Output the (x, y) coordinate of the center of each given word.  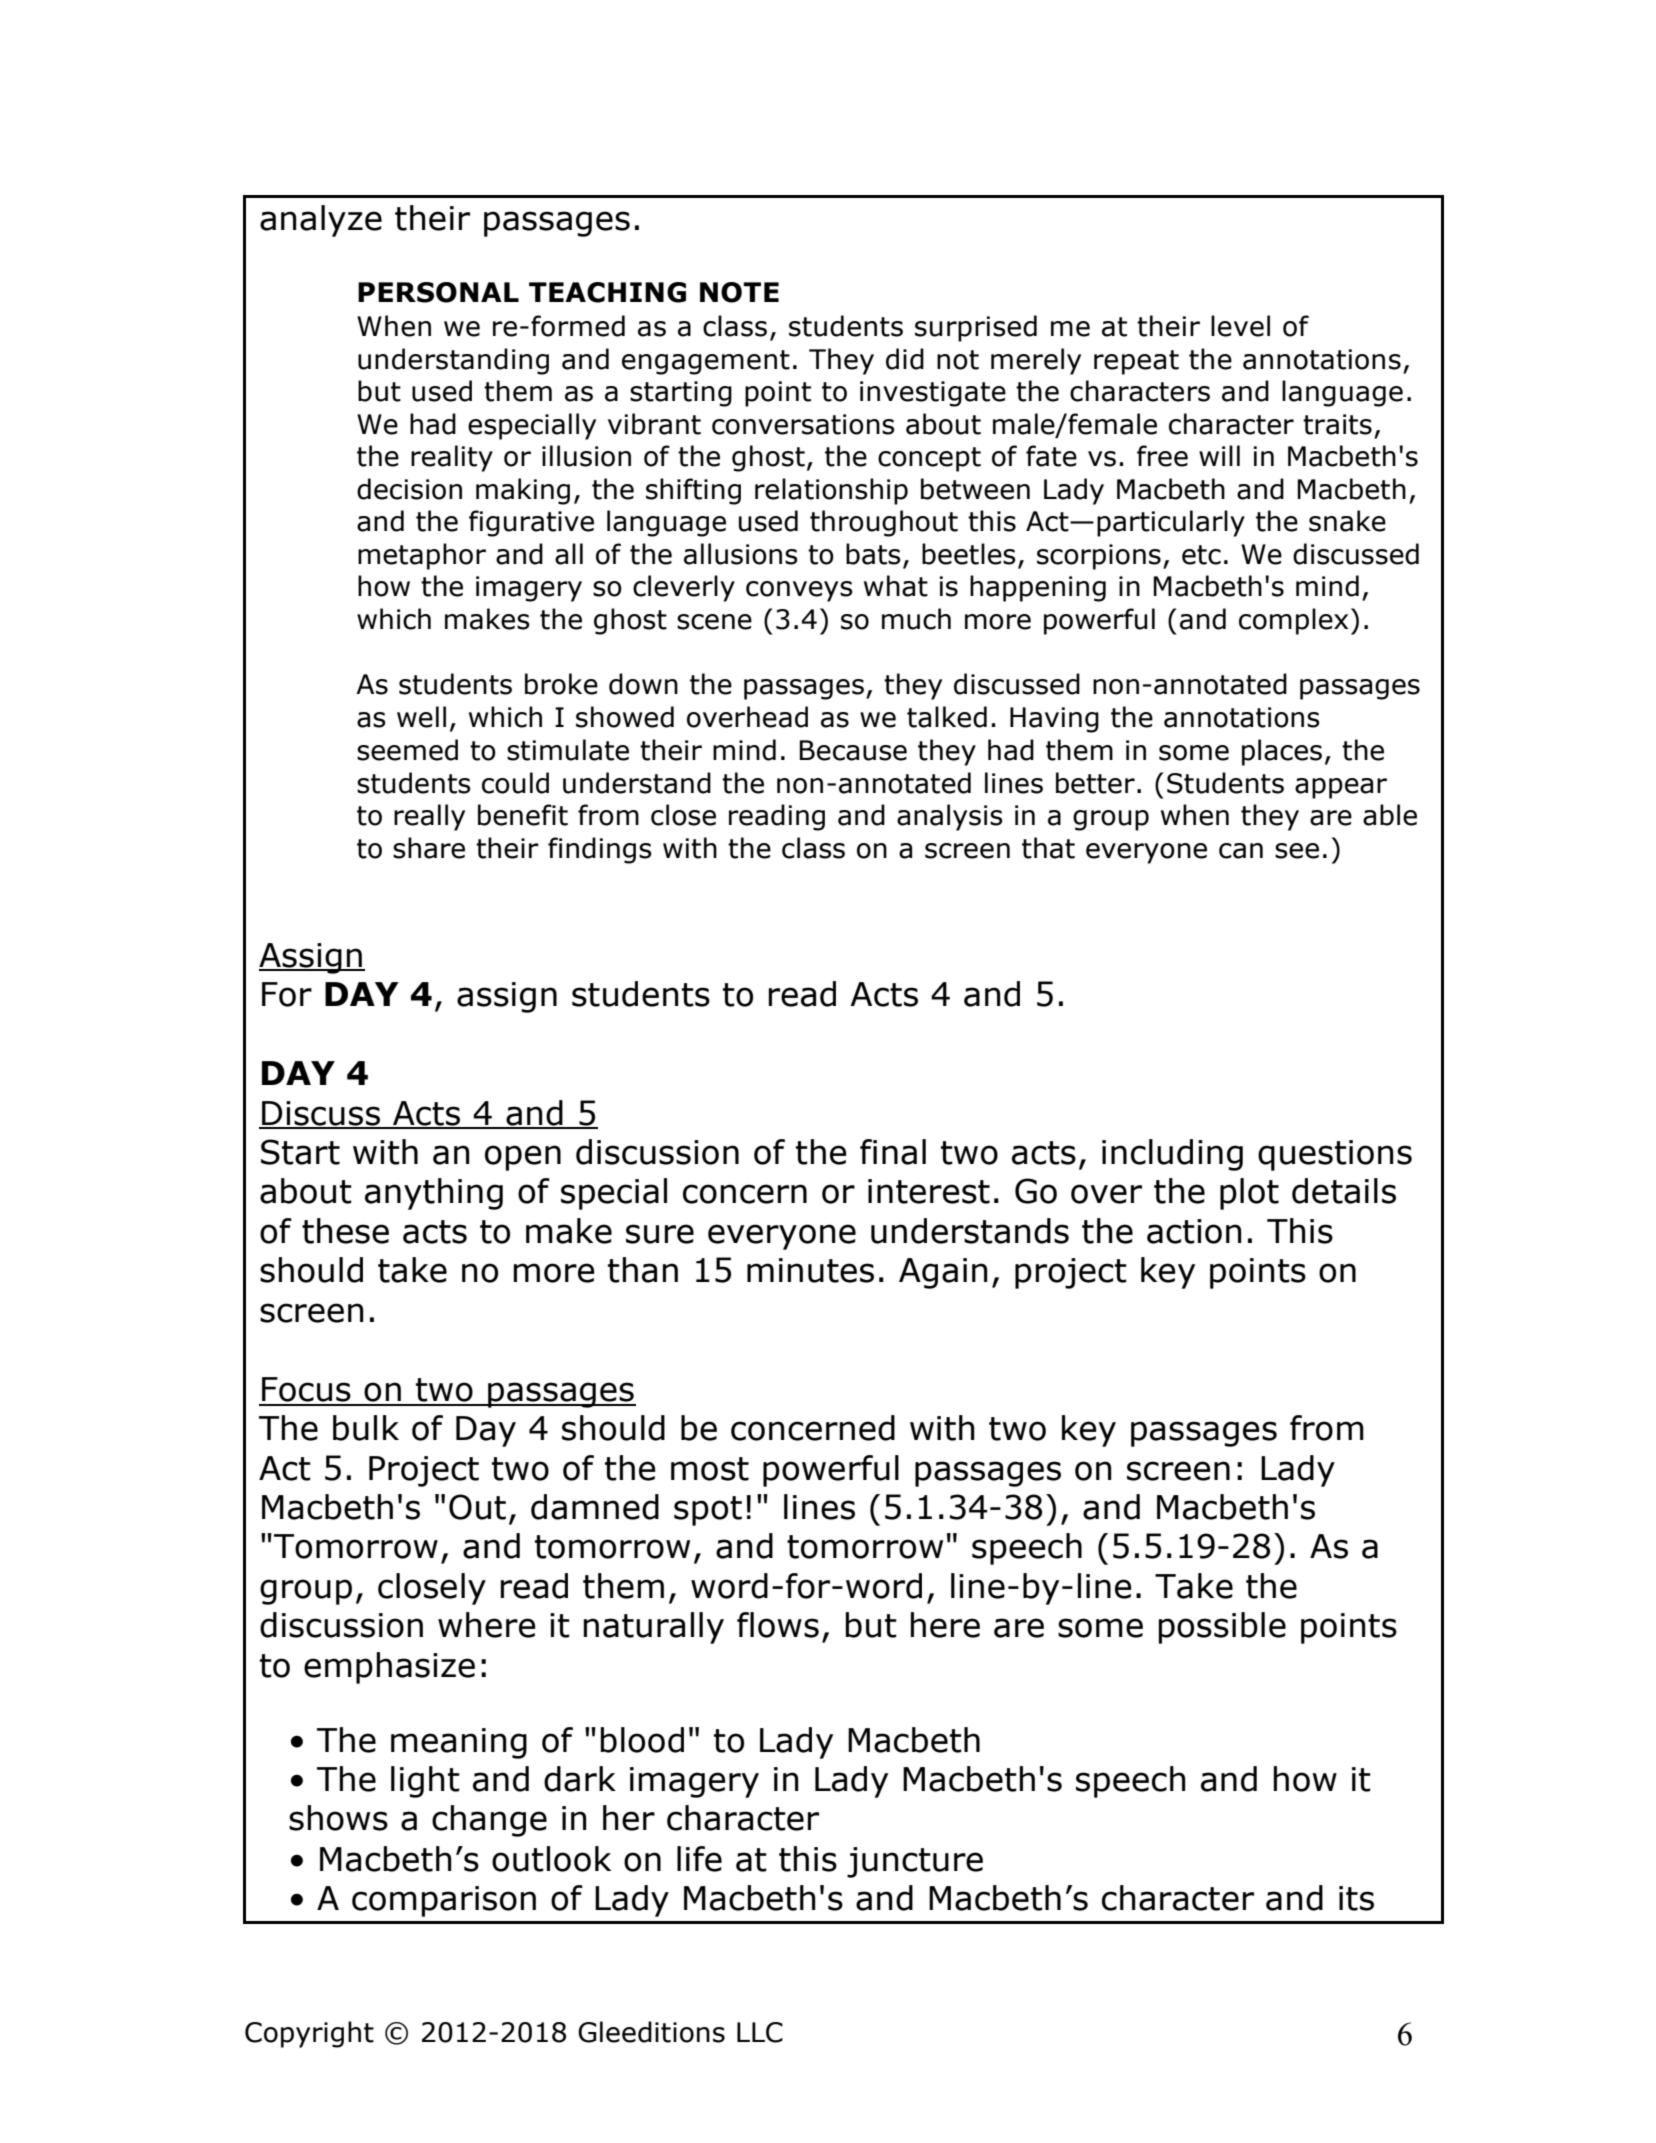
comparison (444, 1901)
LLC (760, 2032)
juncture (915, 1862)
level (1240, 326)
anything (434, 1194)
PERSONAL (438, 292)
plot (1249, 1194)
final (893, 1152)
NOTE (739, 292)
